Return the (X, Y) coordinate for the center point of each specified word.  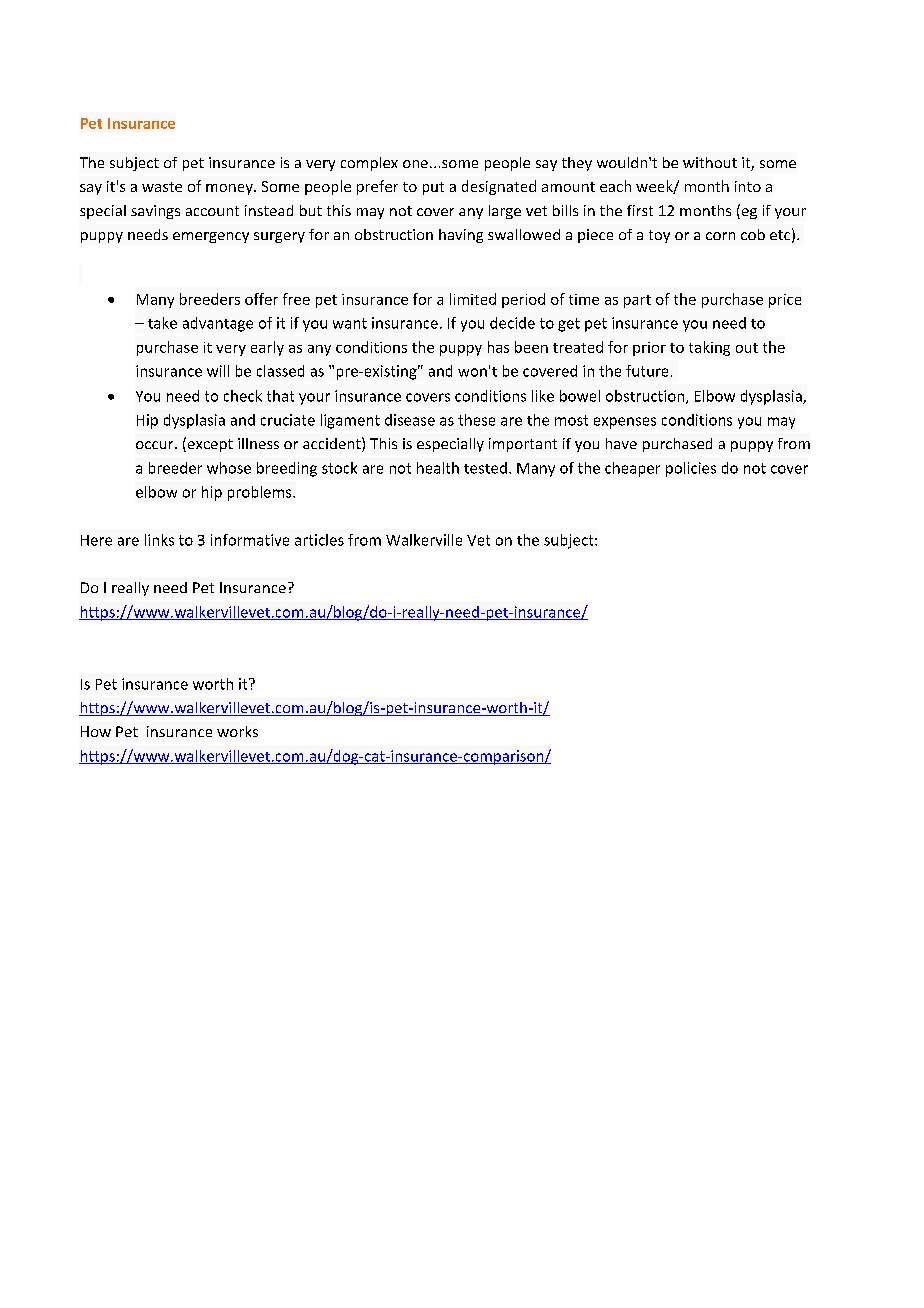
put (433, 188)
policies (691, 469)
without (710, 162)
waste (162, 187)
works (237, 731)
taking (709, 348)
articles (319, 540)
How (96, 731)
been (531, 347)
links (159, 540)
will (218, 371)
